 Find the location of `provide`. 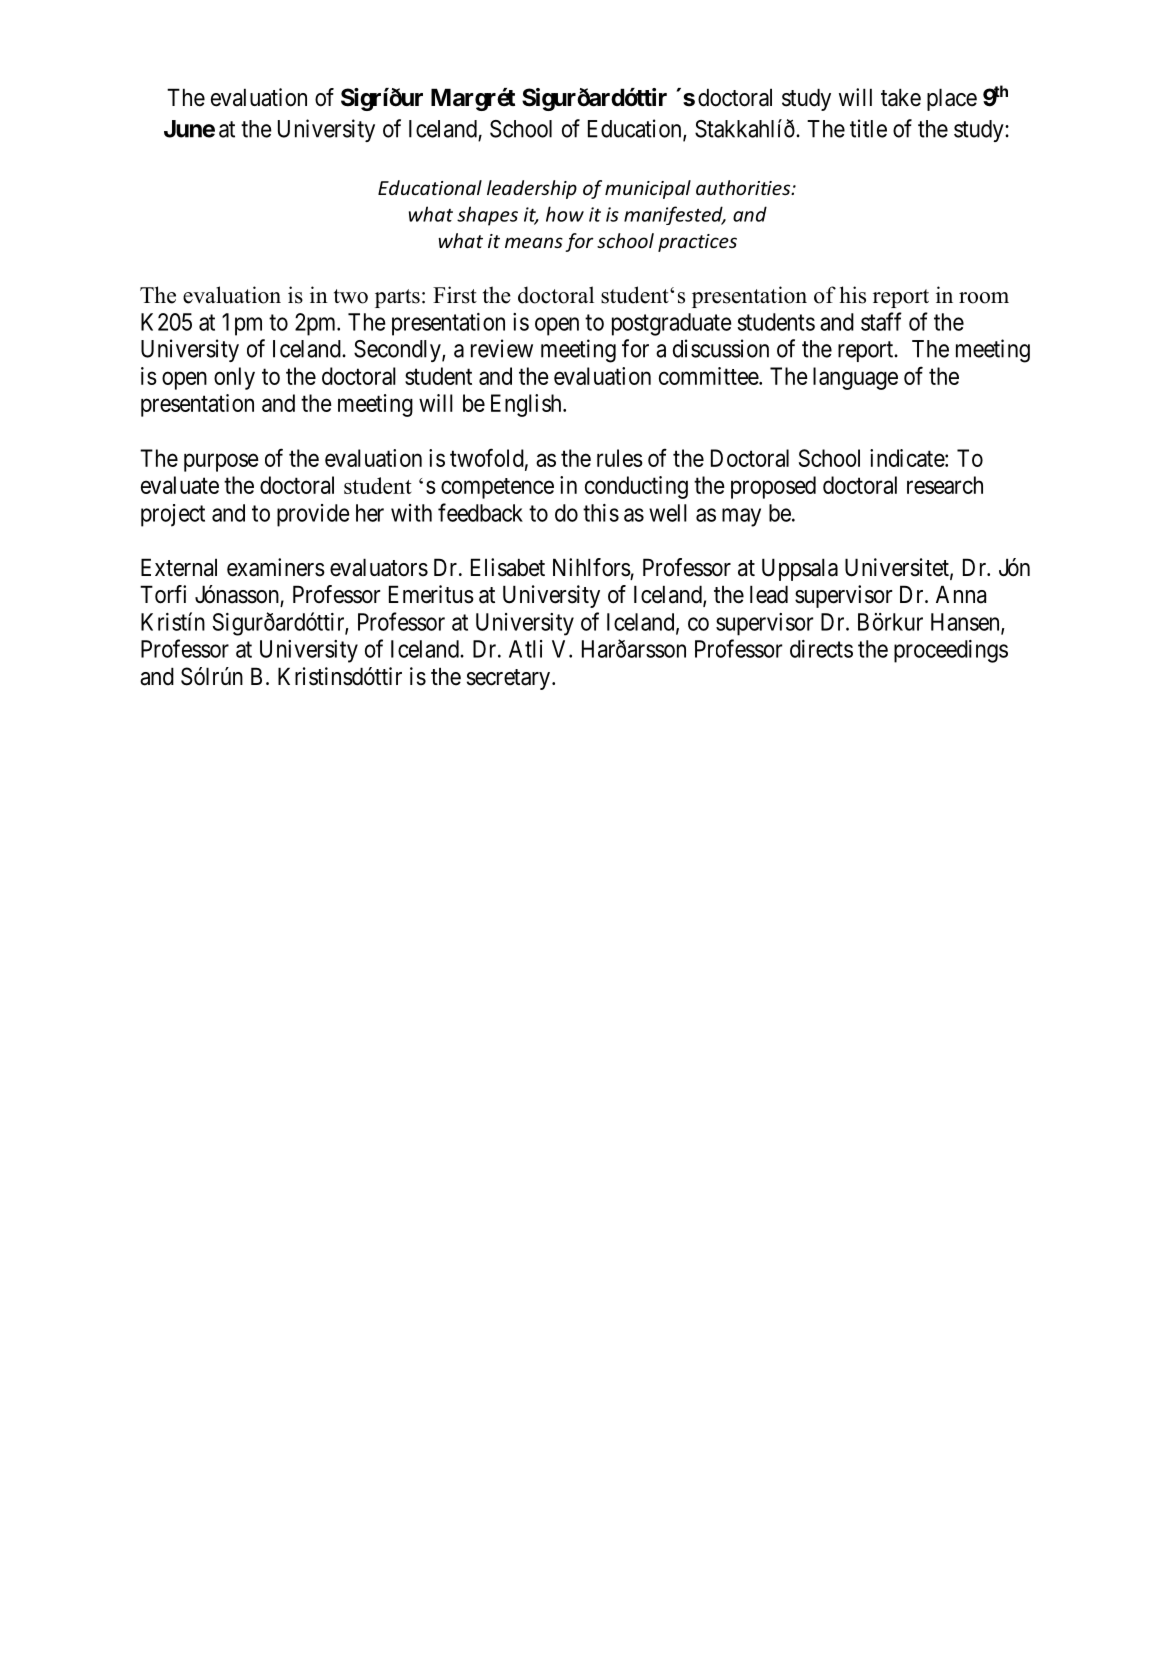

provide is located at coordinates (313, 515).
